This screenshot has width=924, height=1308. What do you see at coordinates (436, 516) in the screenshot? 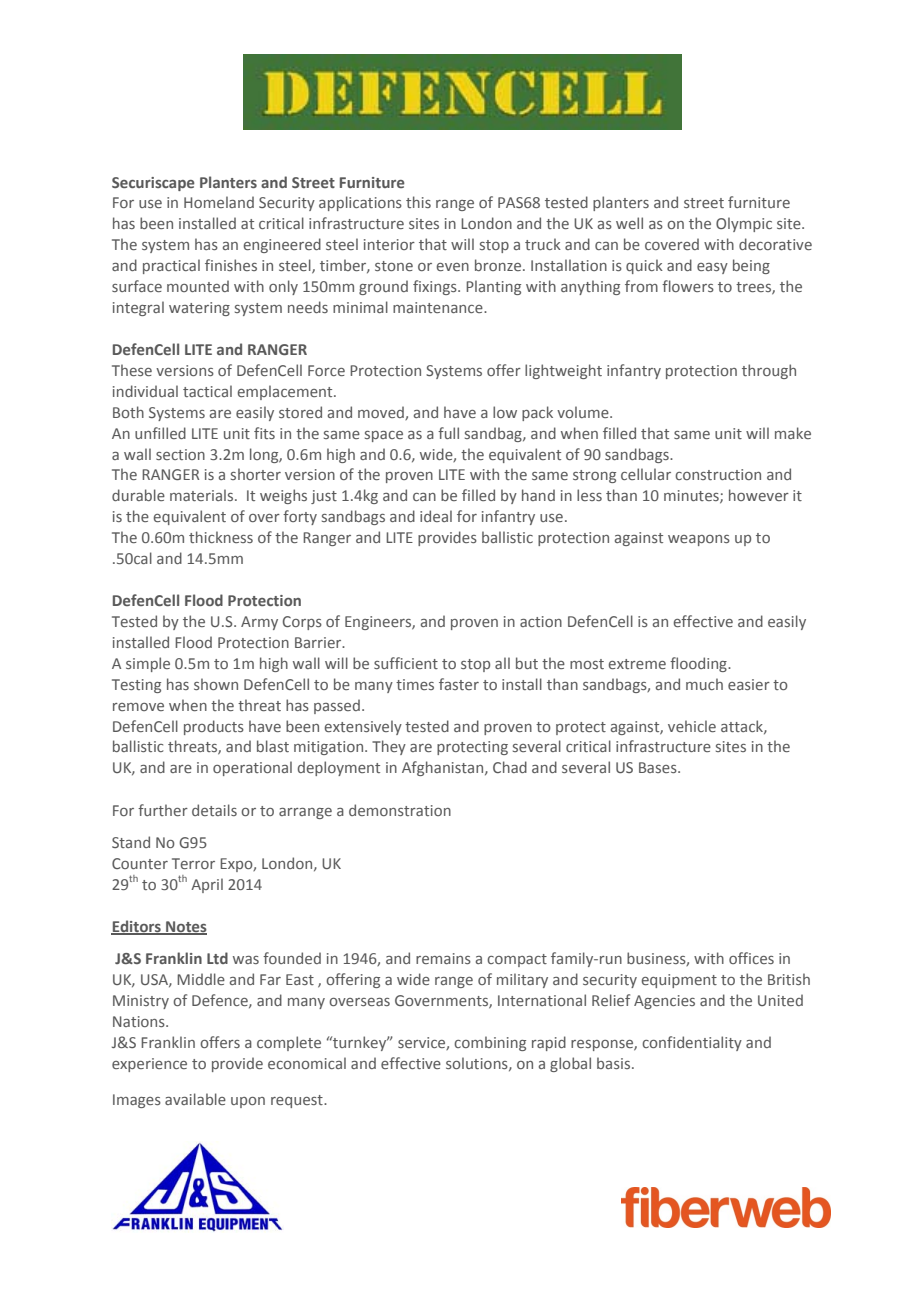
I see `ideal` at bounding box center [436, 516].
